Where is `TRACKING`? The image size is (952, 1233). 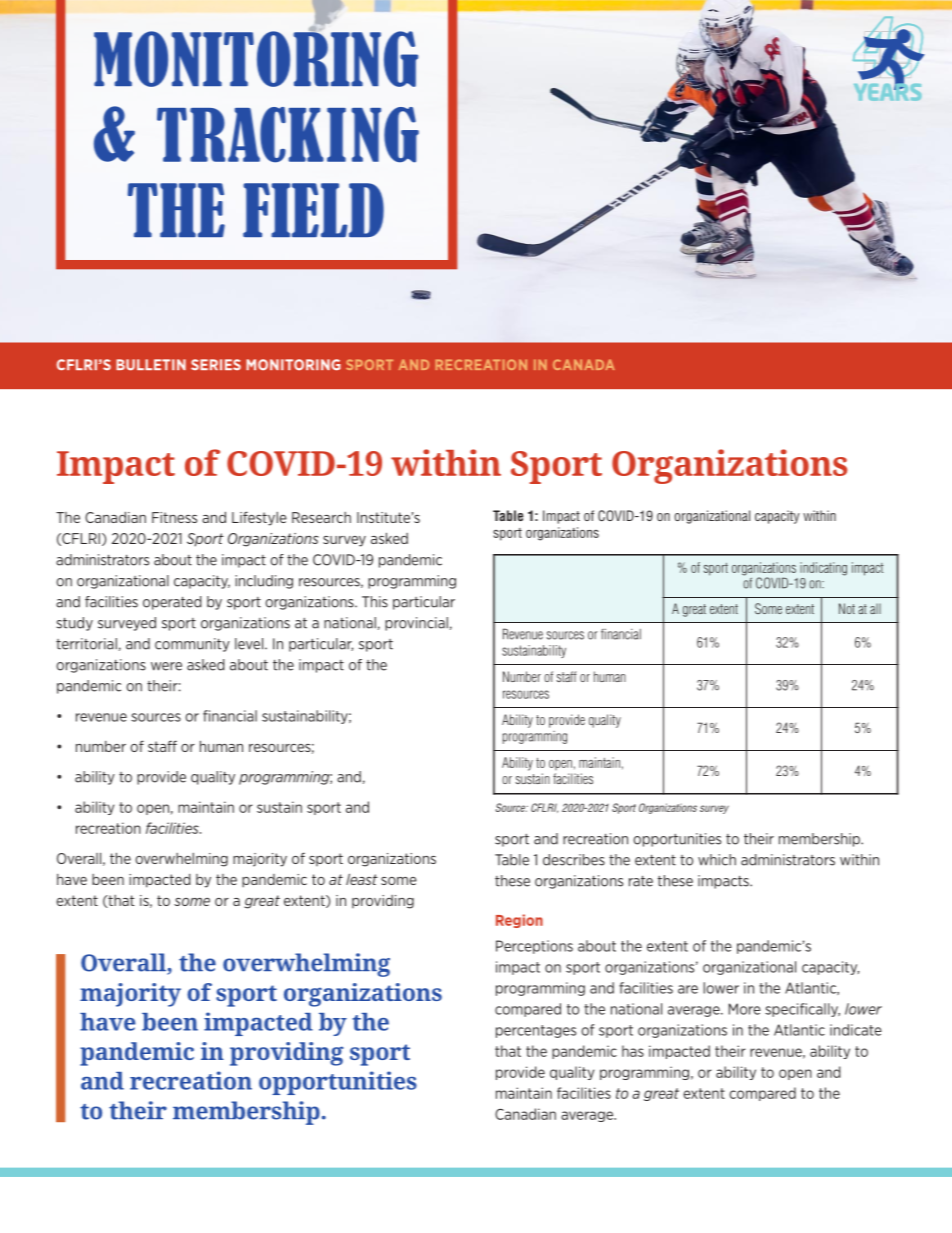
TRACKING is located at coordinates (288, 135).
